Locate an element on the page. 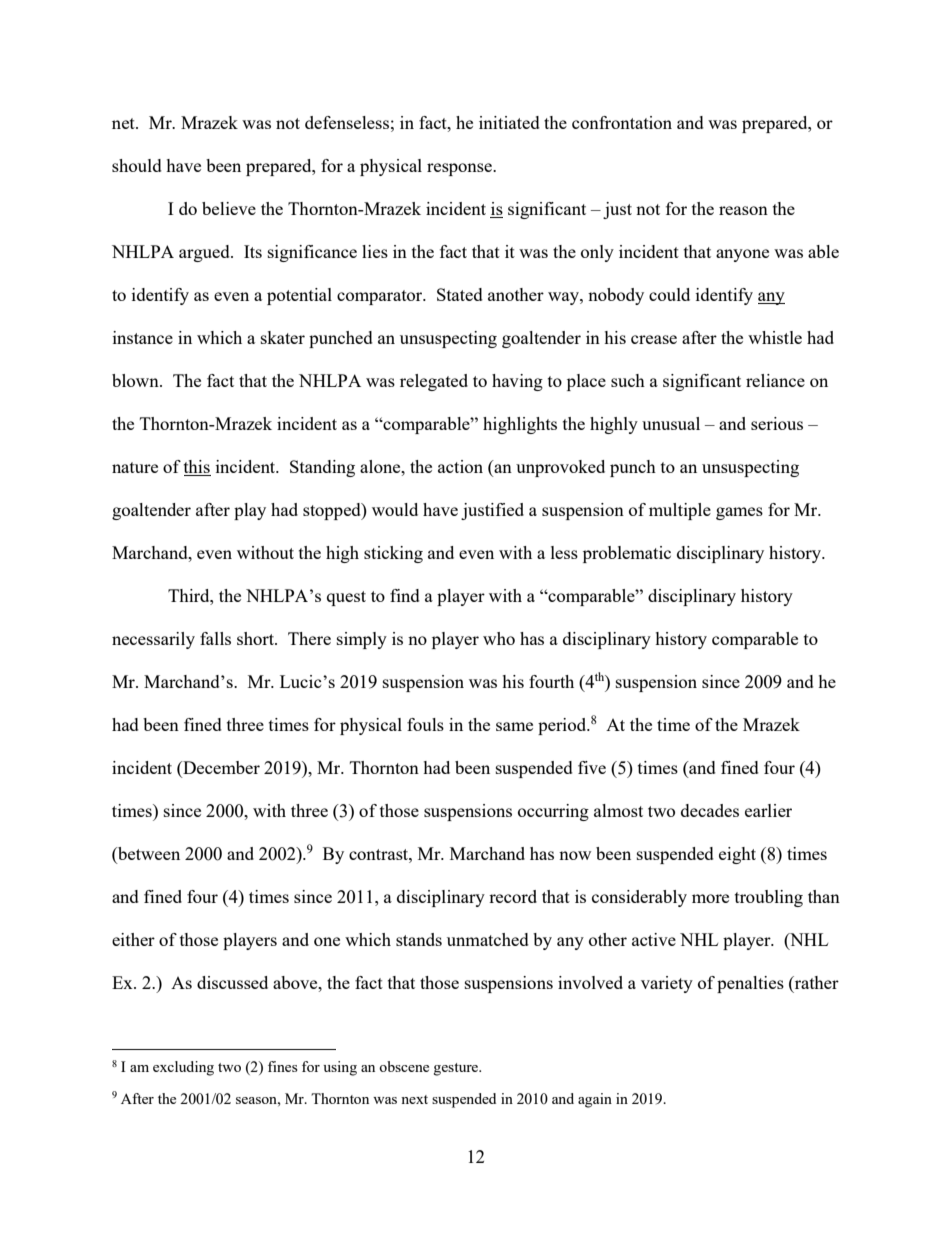 This page has height=1233, width=952. record is located at coordinates (513, 896).
